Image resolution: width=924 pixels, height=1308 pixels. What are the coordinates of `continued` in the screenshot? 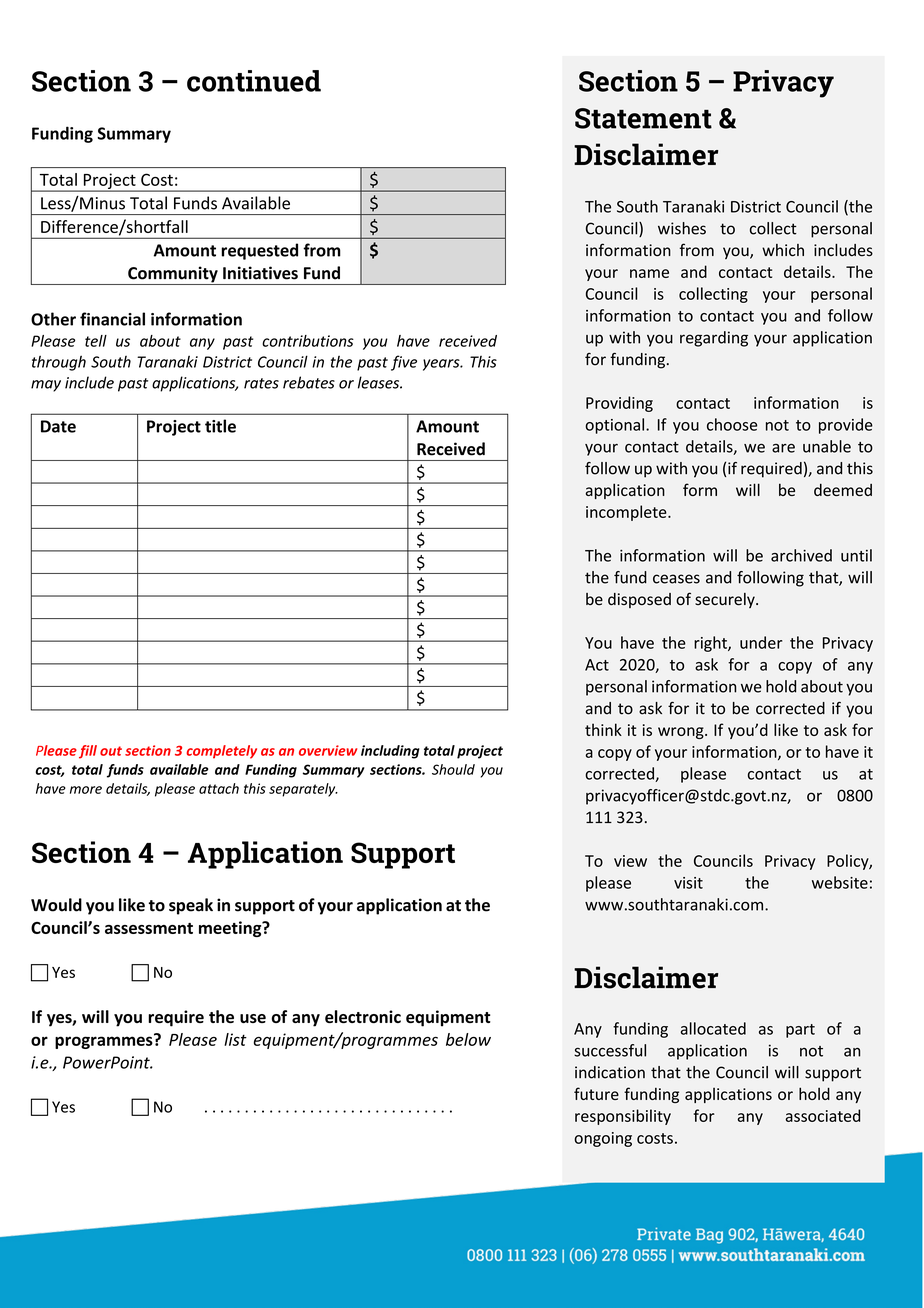 It's located at (254, 81).
